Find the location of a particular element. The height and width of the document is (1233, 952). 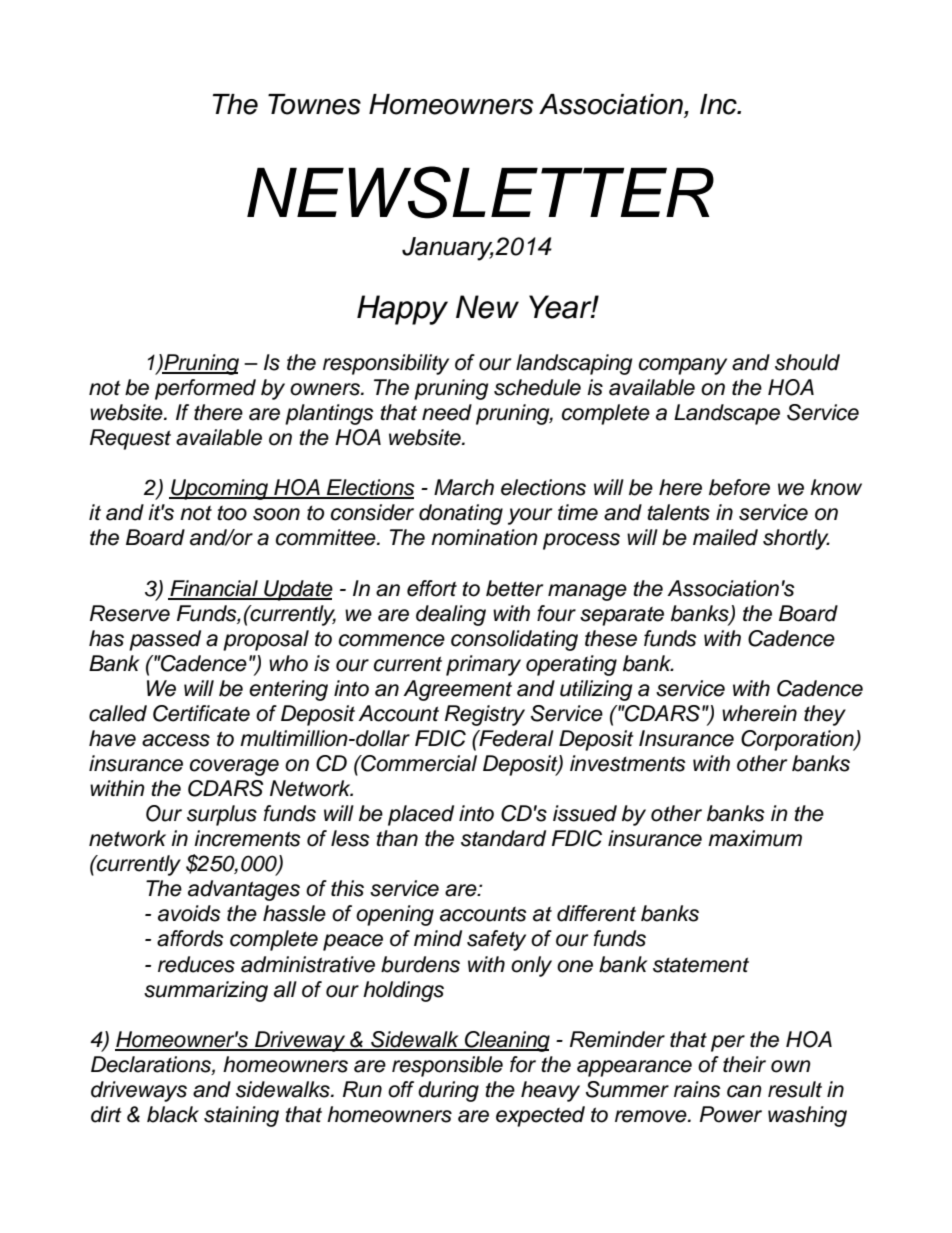

Happy is located at coordinates (402, 310).
